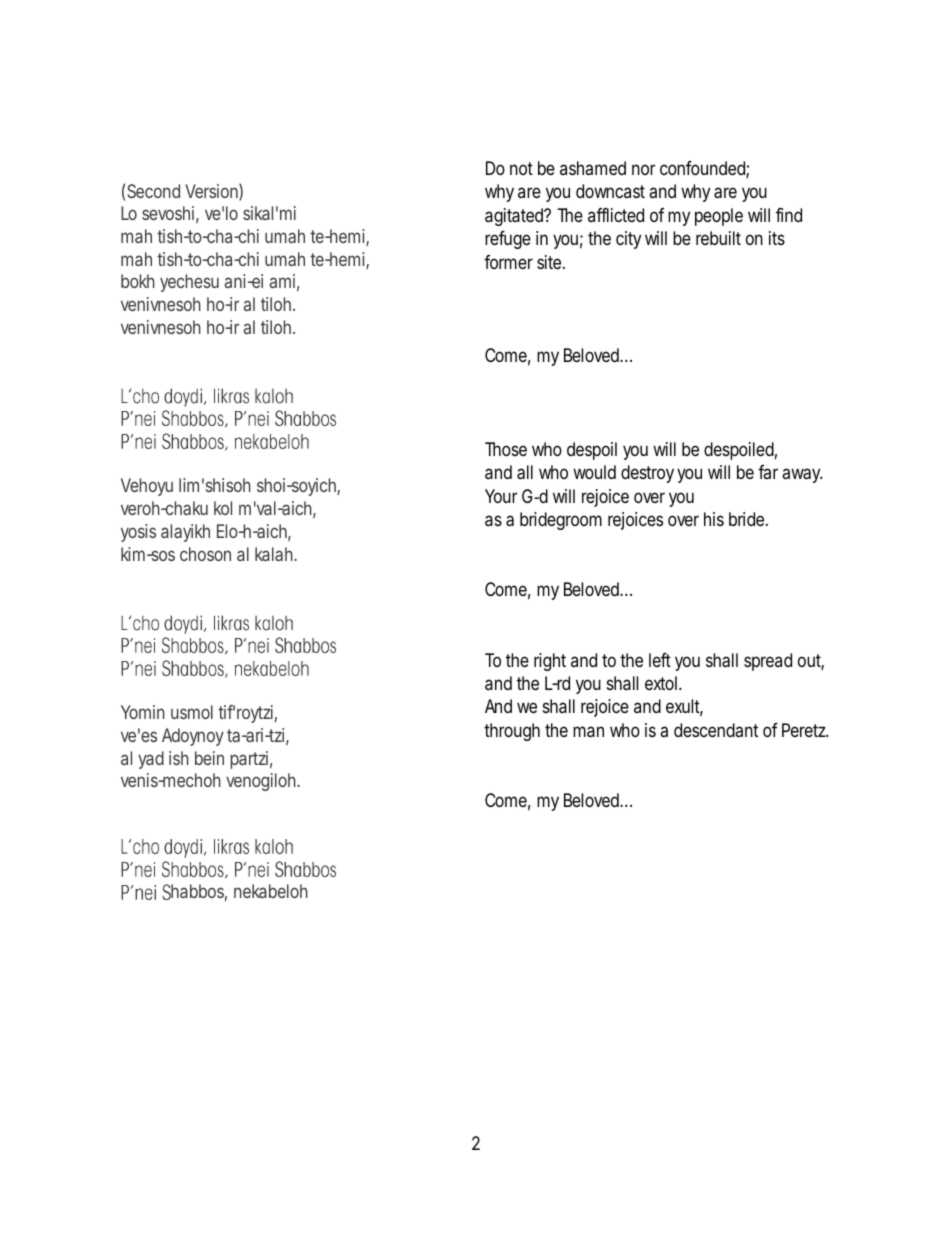 This page has height=1233, width=952. I want to click on not, so click(521, 168).
